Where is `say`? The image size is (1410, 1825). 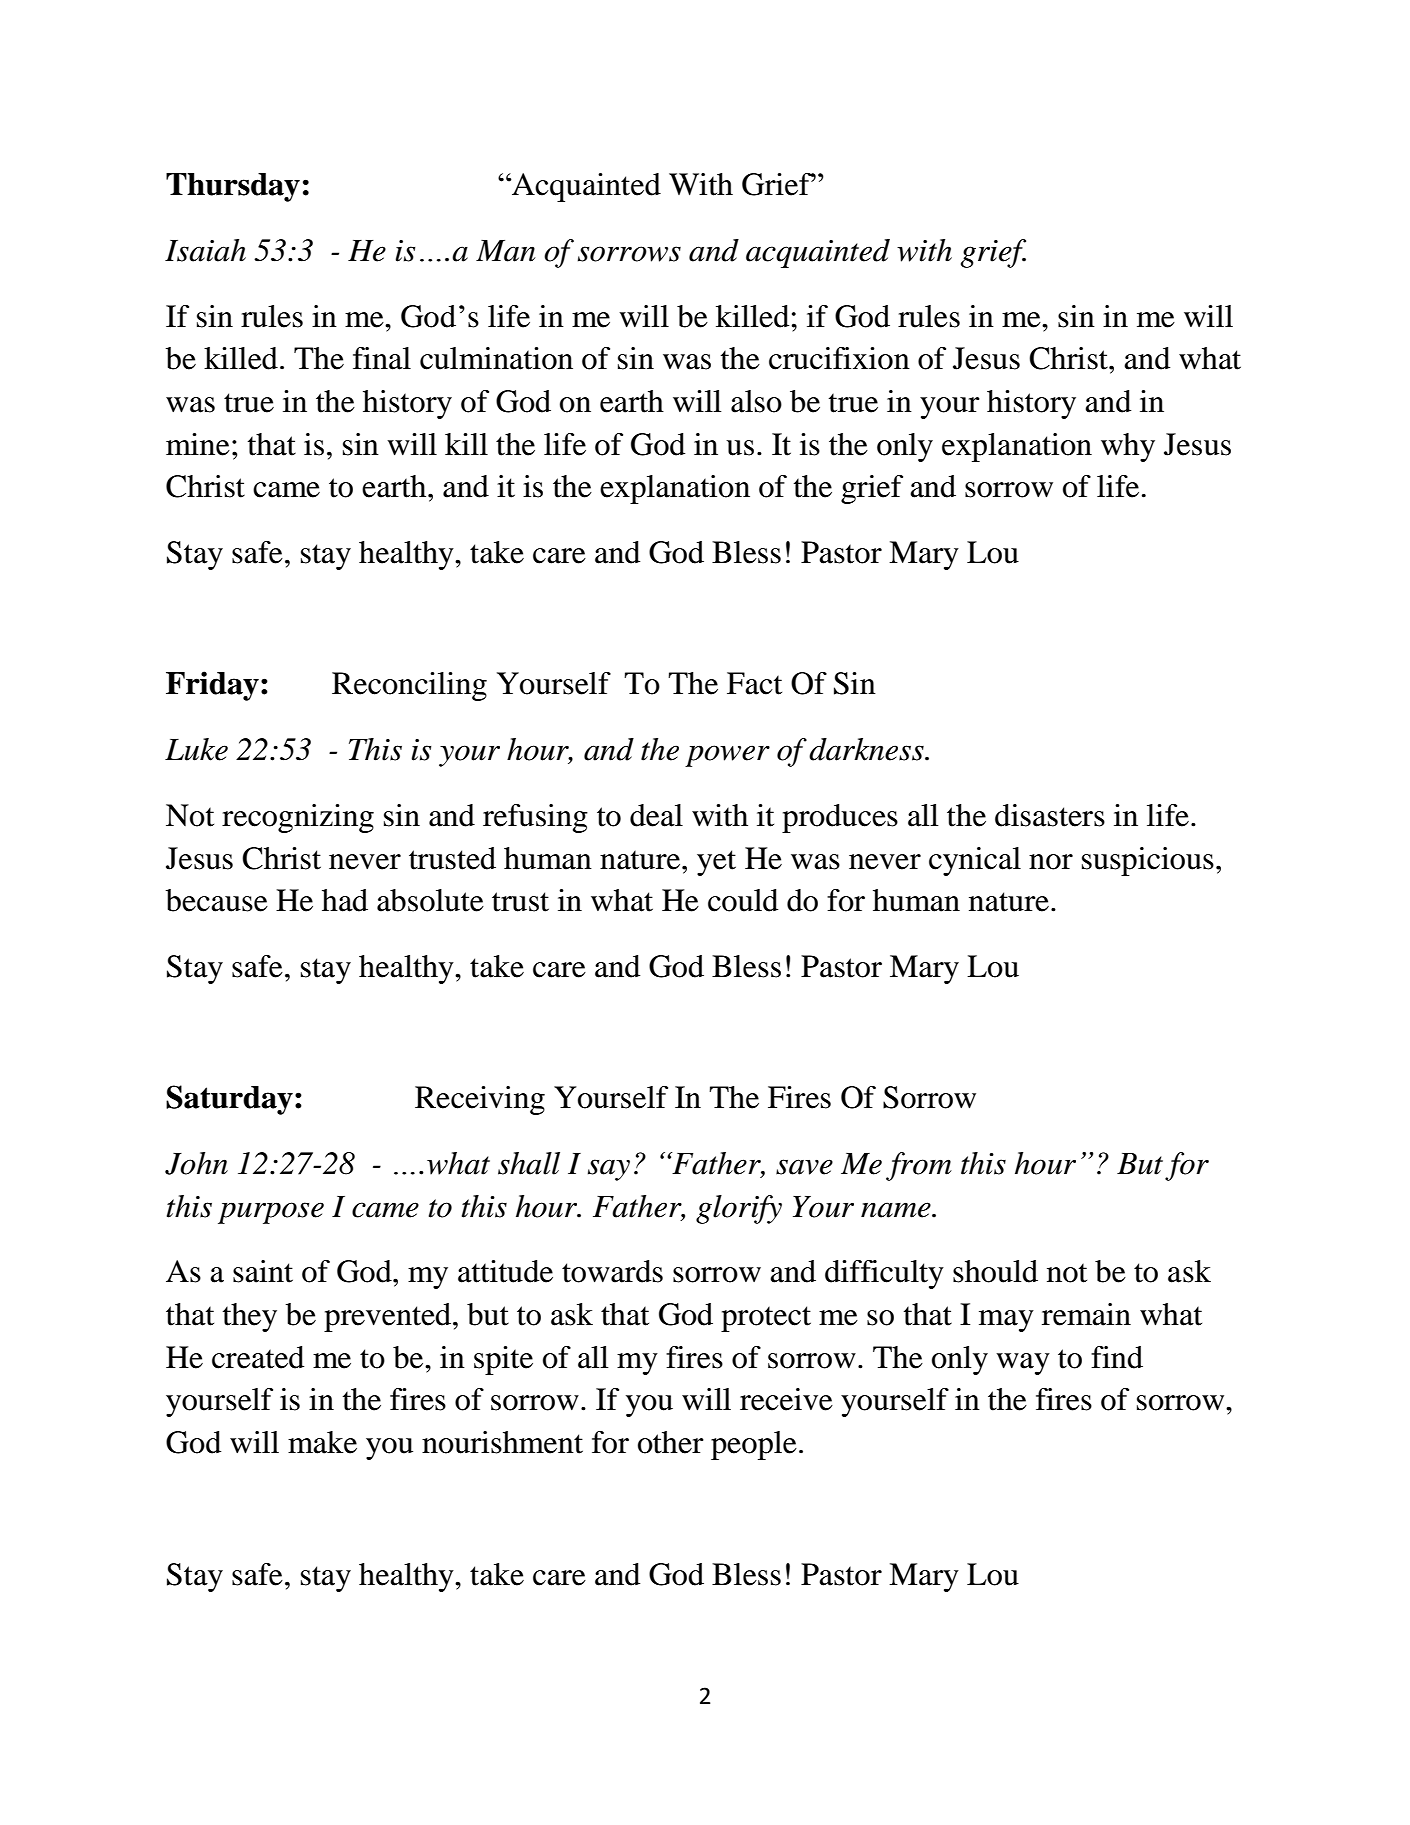 say is located at coordinates (609, 1170).
